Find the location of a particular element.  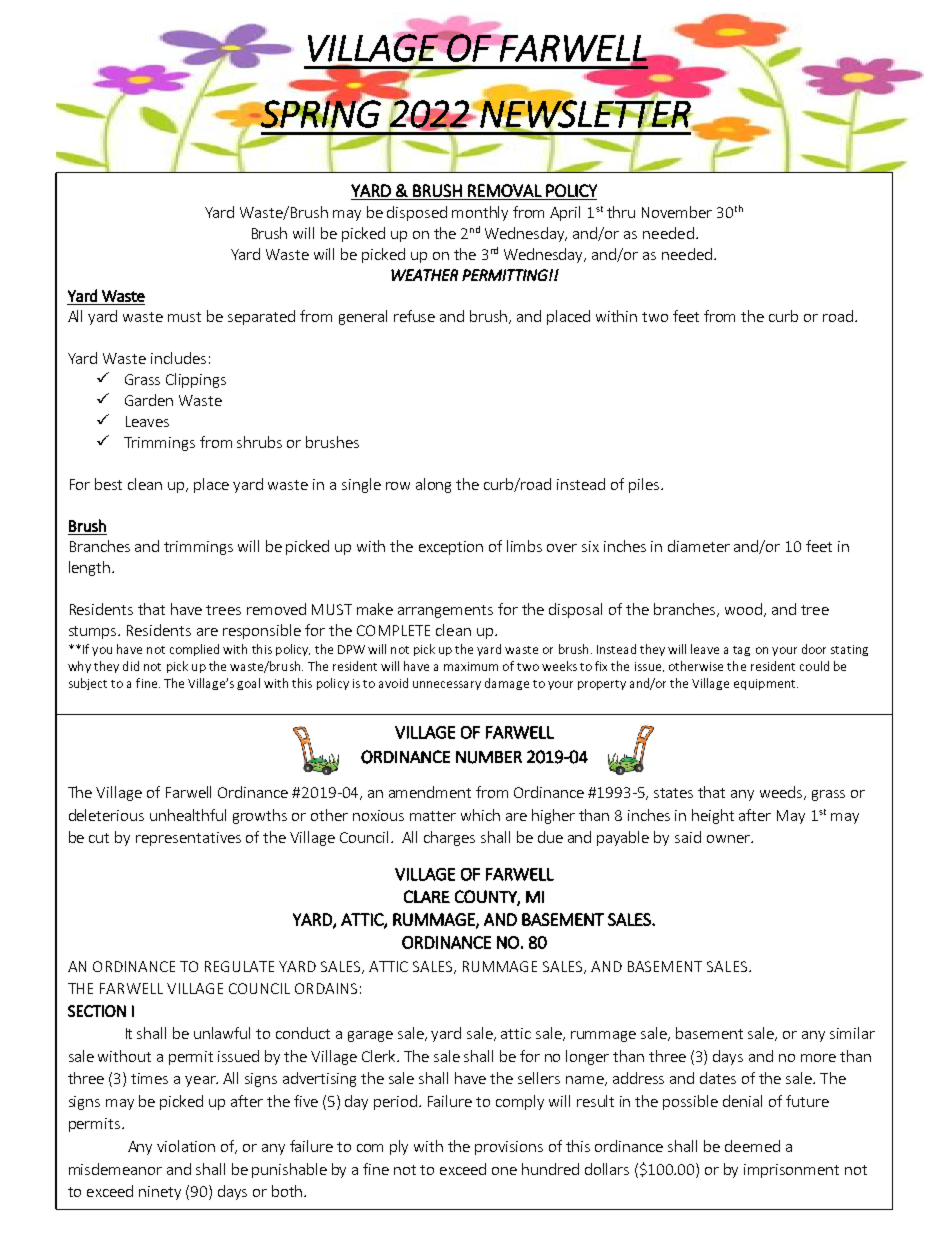

charges is located at coordinates (449, 838).
